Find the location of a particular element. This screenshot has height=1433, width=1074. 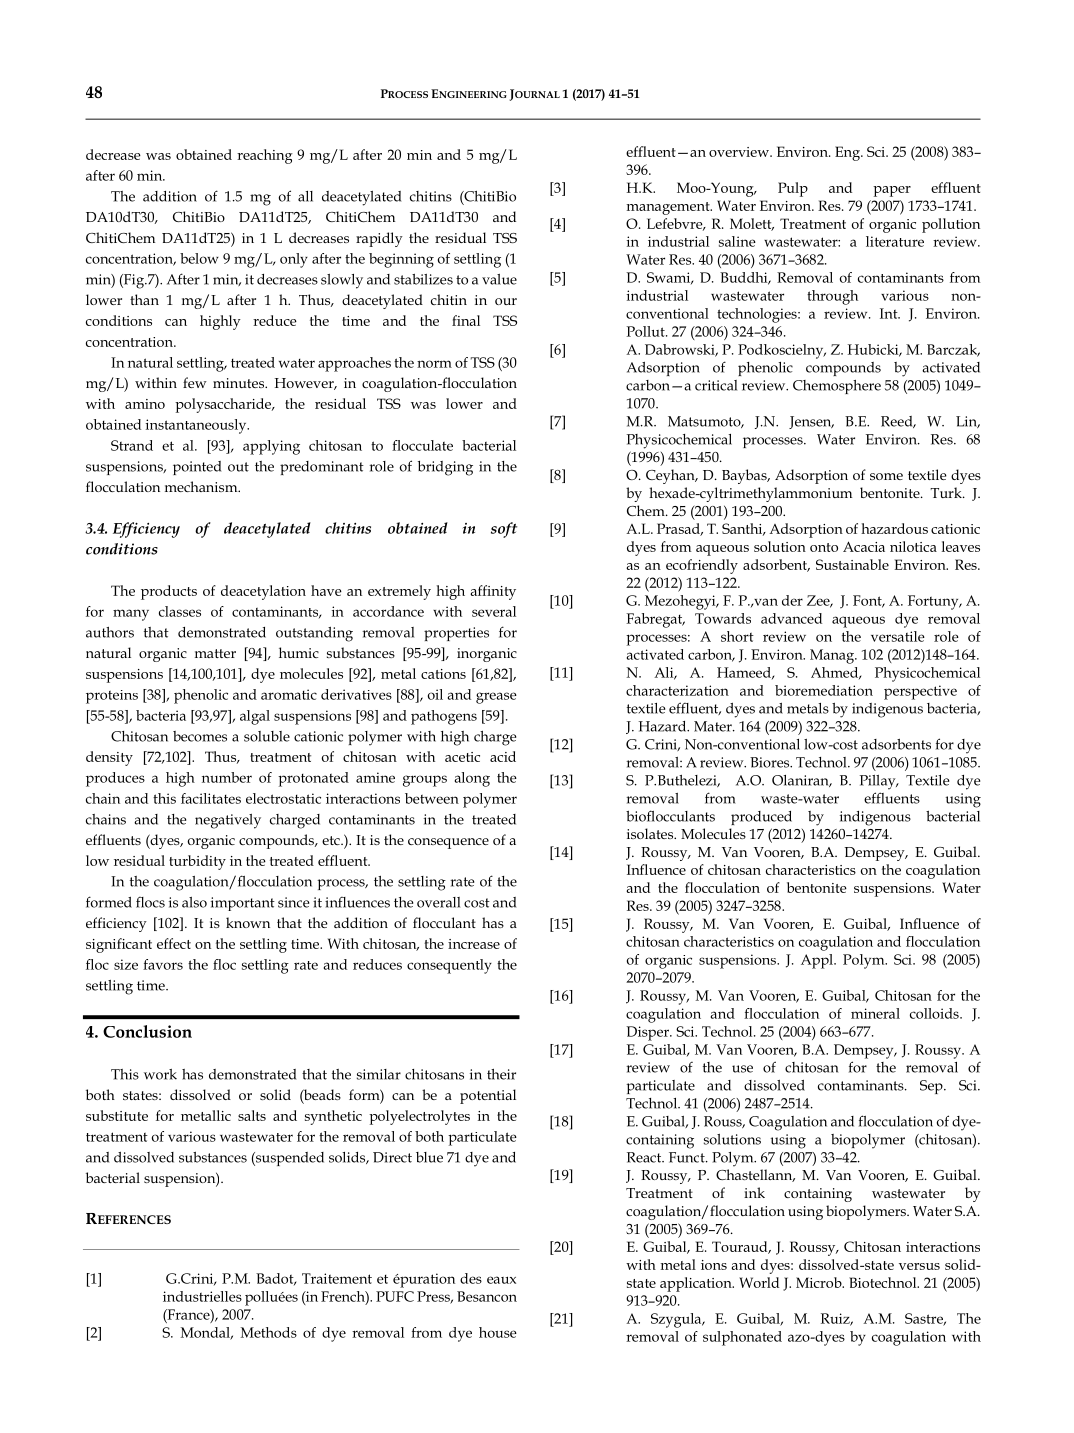

pointed is located at coordinates (197, 468).
